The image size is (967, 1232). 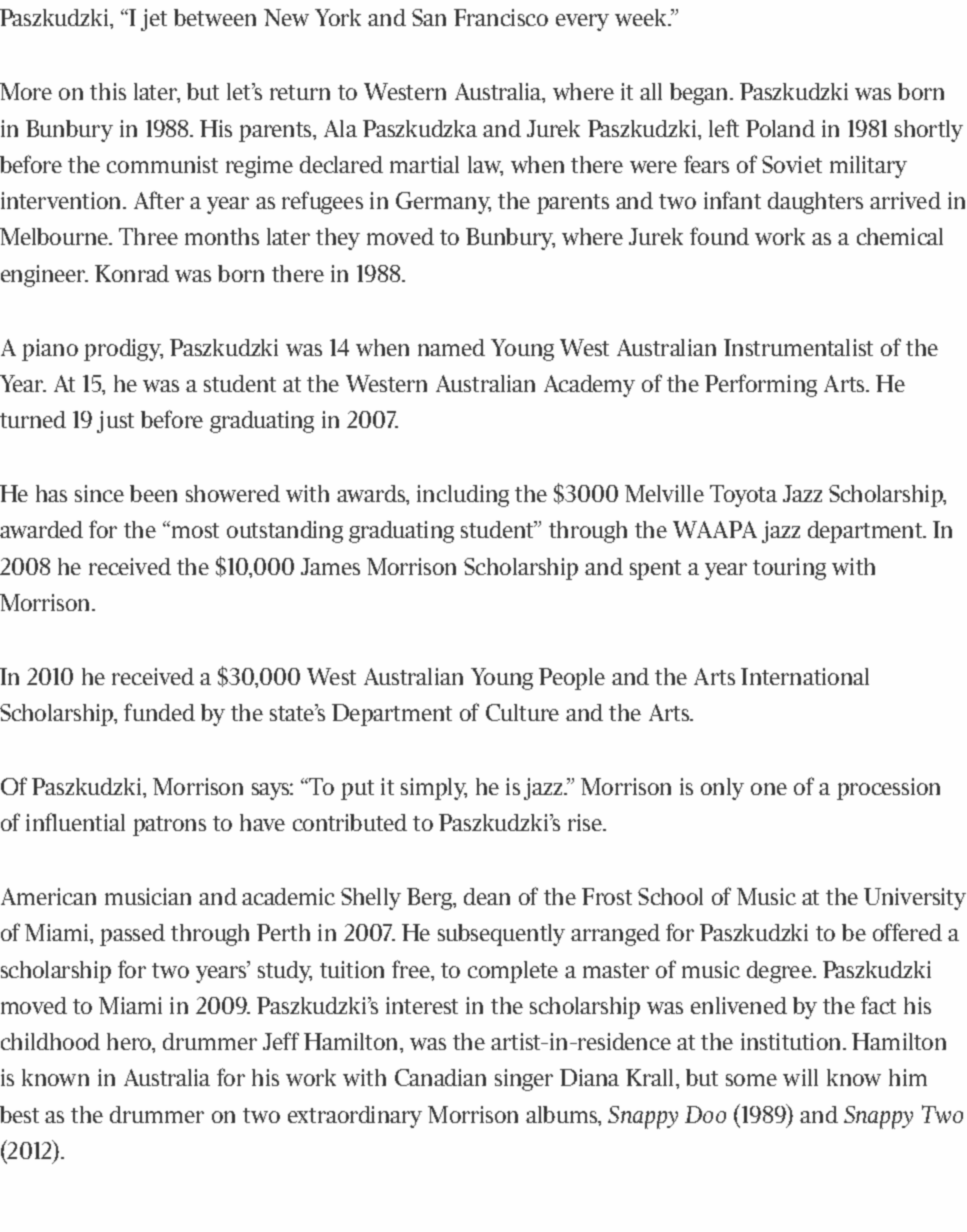 I want to click on jet, so click(x=154, y=20).
